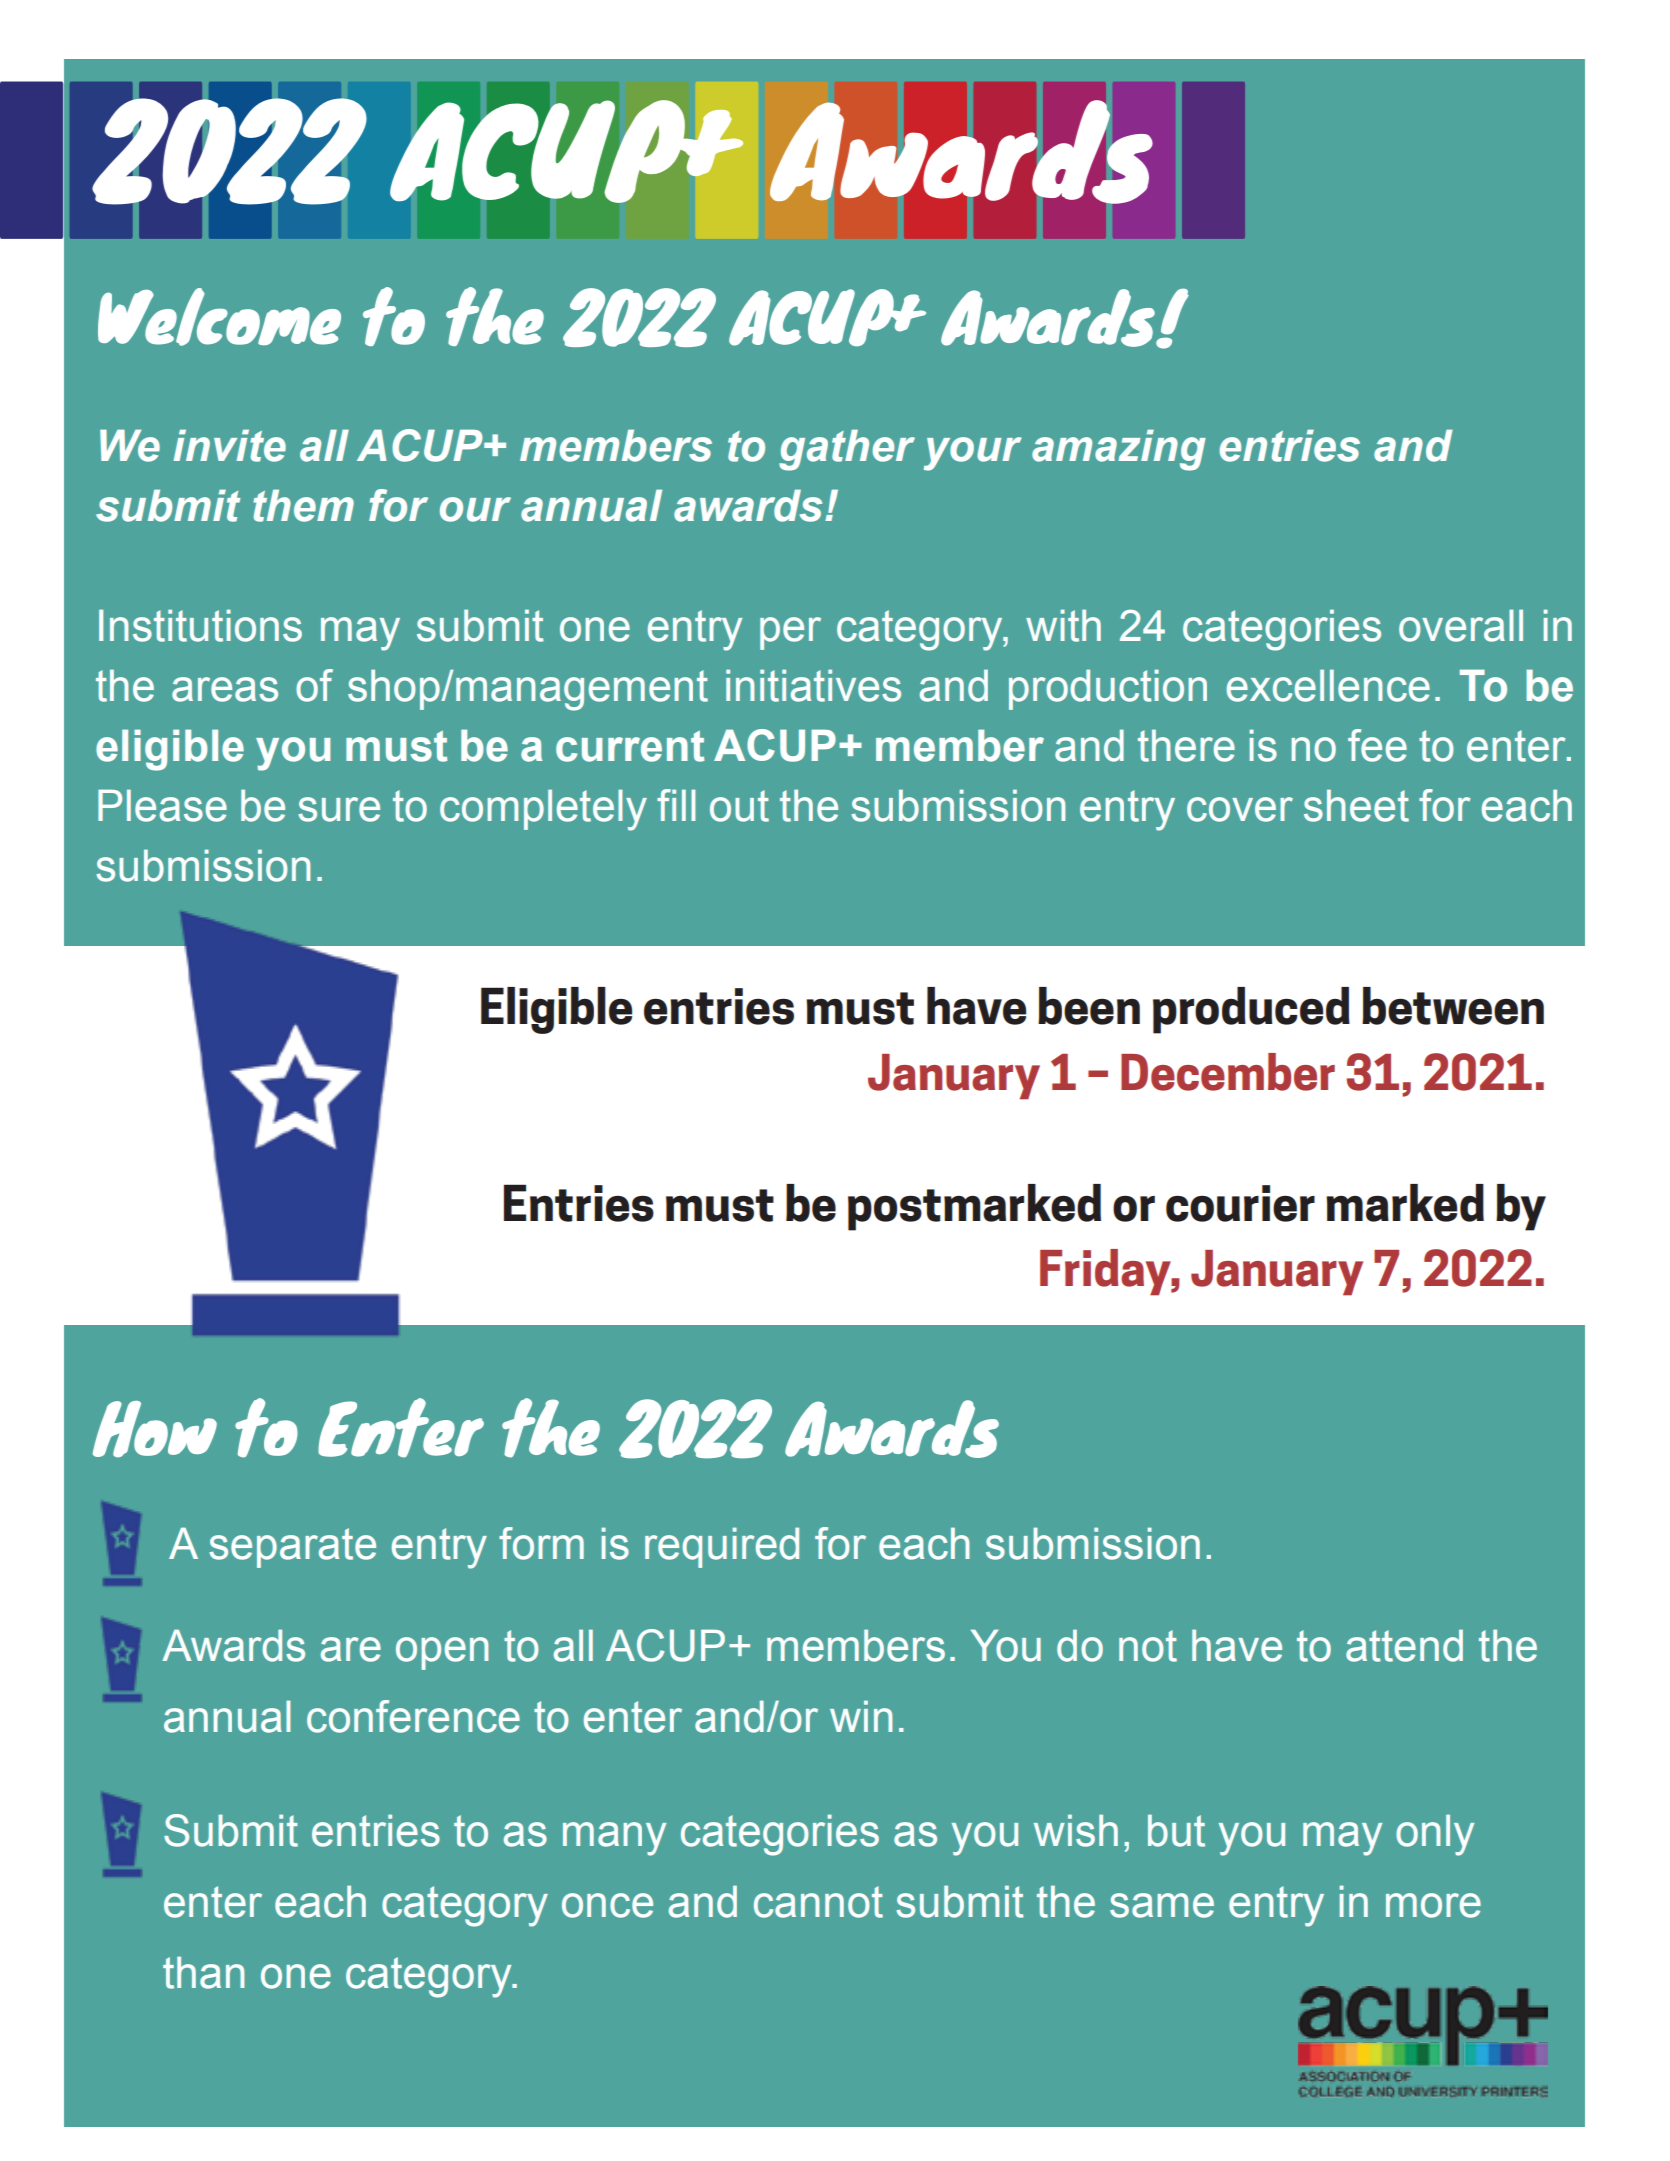 This image has height=2161, width=1670. What do you see at coordinates (1433, 1905) in the image?
I see `more` at bounding box center [1433, 1905].
